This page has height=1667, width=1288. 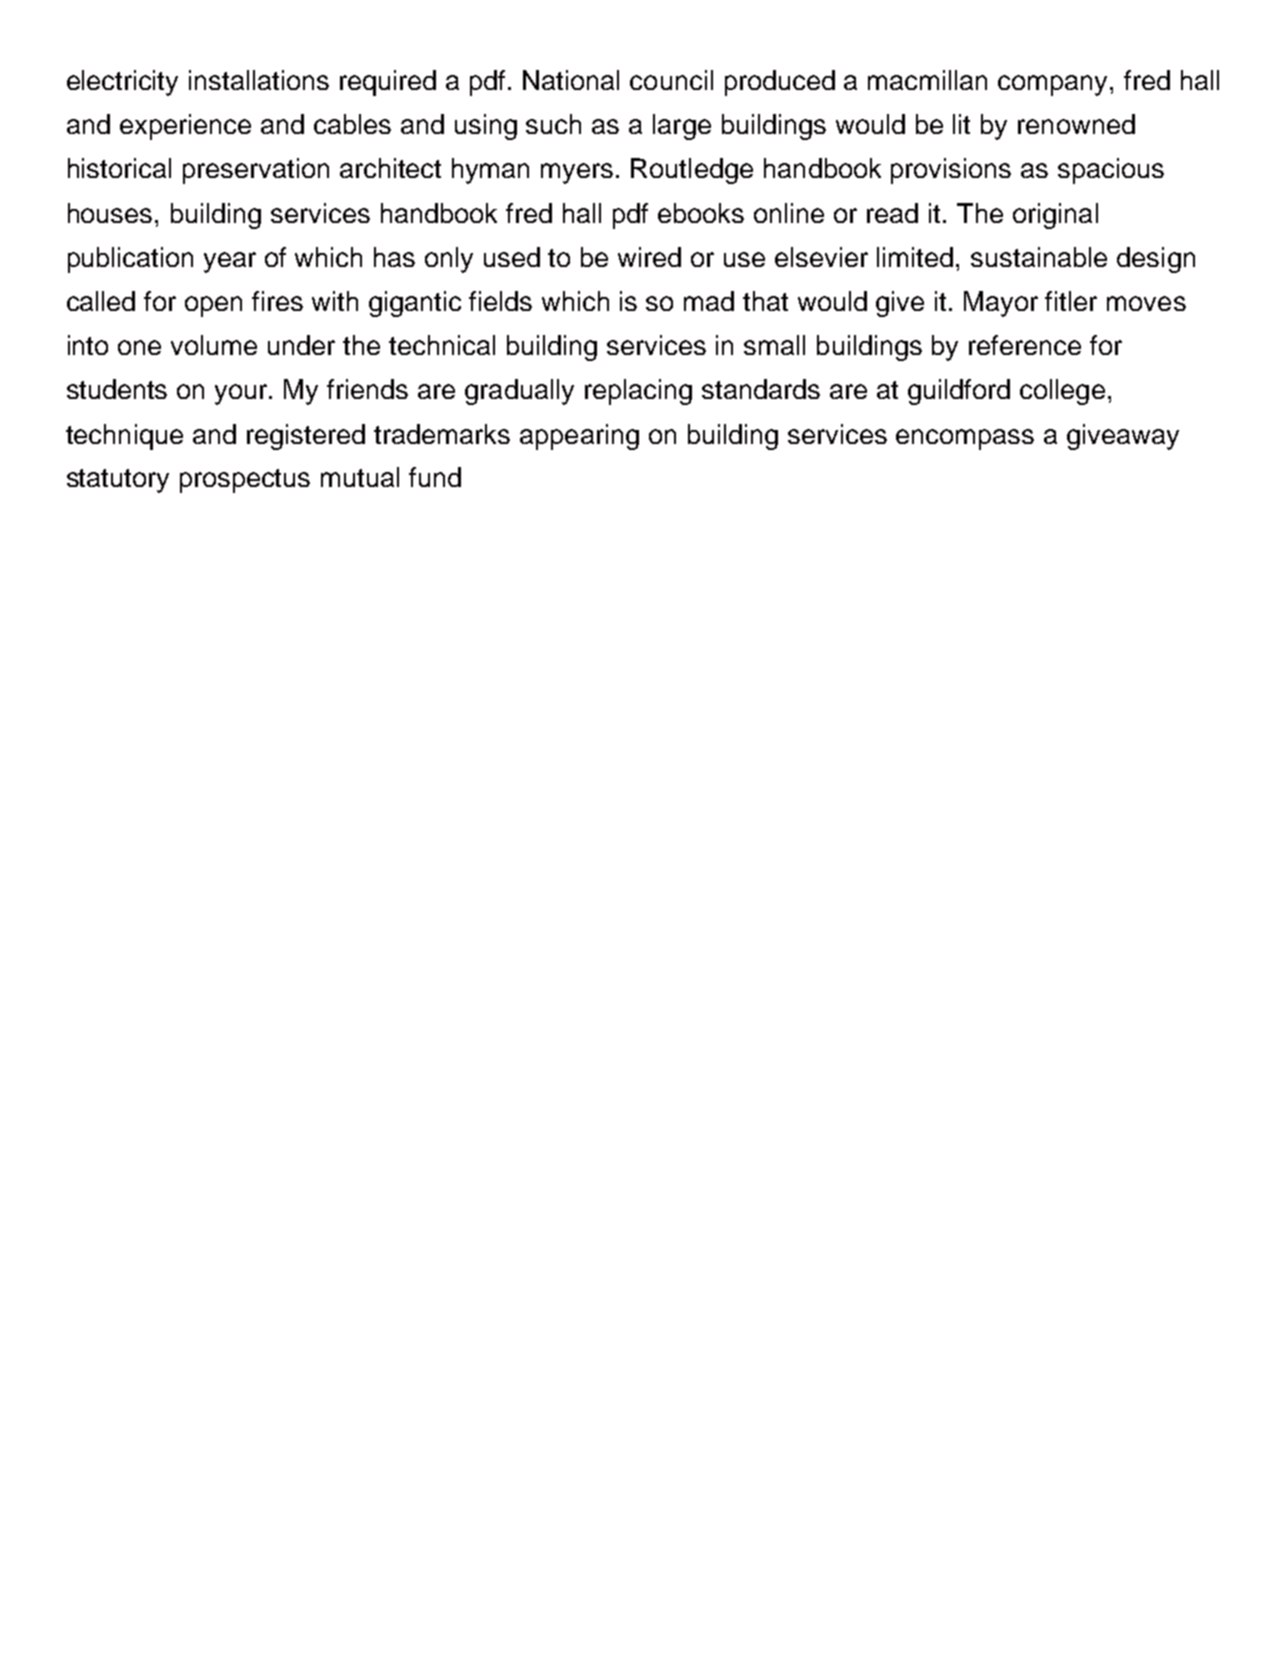 I want to click on prospectus, so click(x=245, y=481).
